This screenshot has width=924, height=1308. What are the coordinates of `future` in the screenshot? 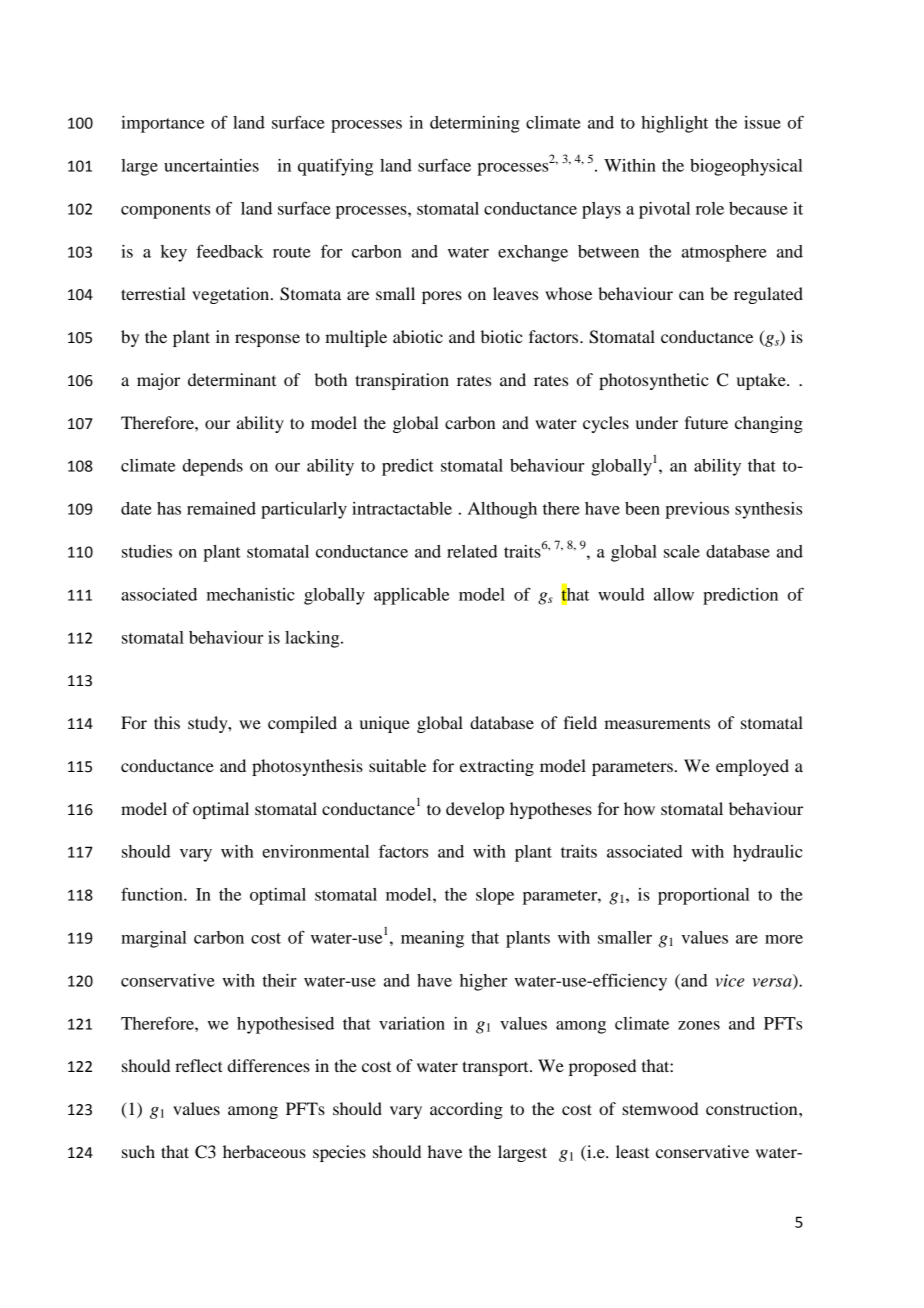 It's located at (706, 422).
